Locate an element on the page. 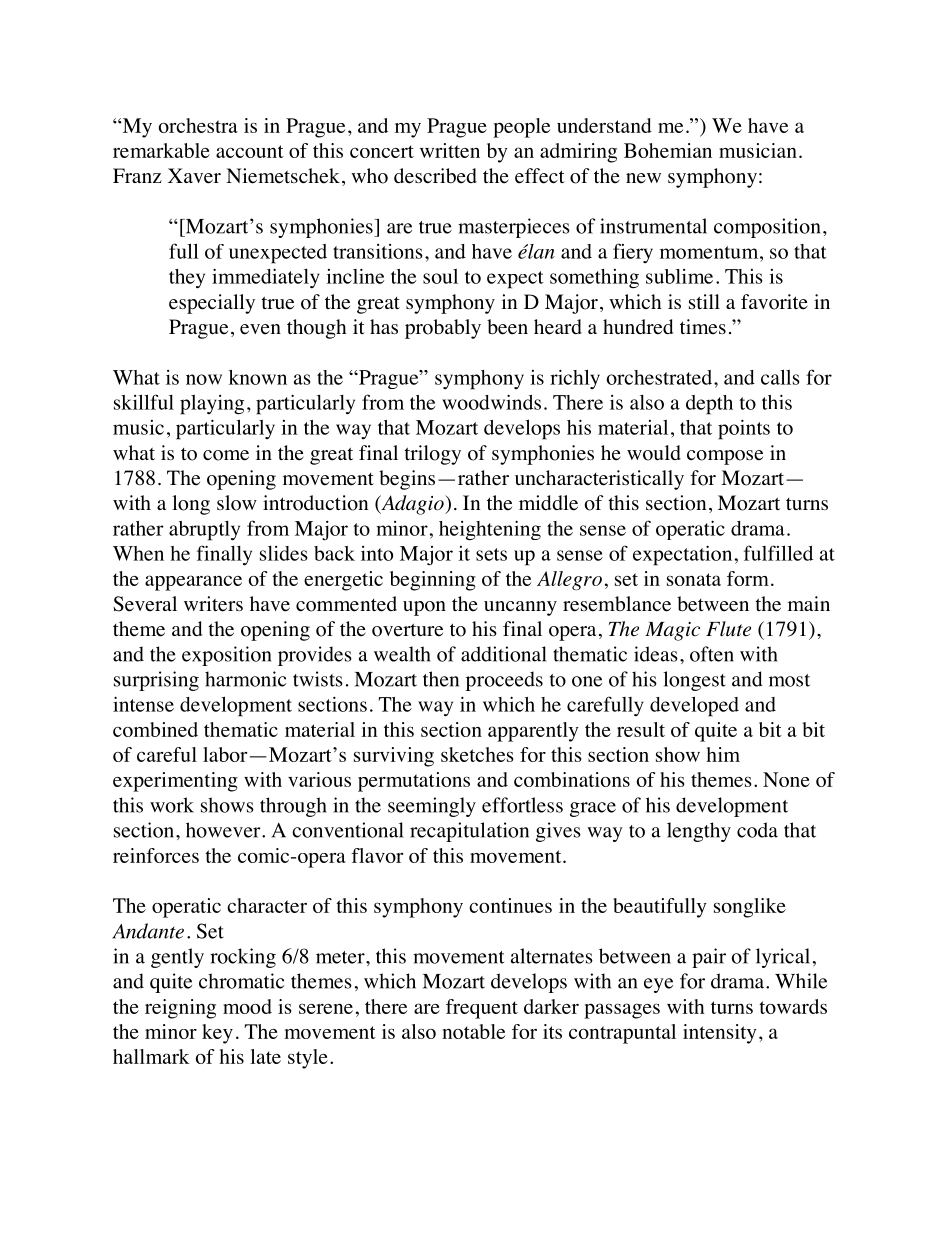 This page has height=1233, width=952. Bohemian is located at coordinates (668, 150).
